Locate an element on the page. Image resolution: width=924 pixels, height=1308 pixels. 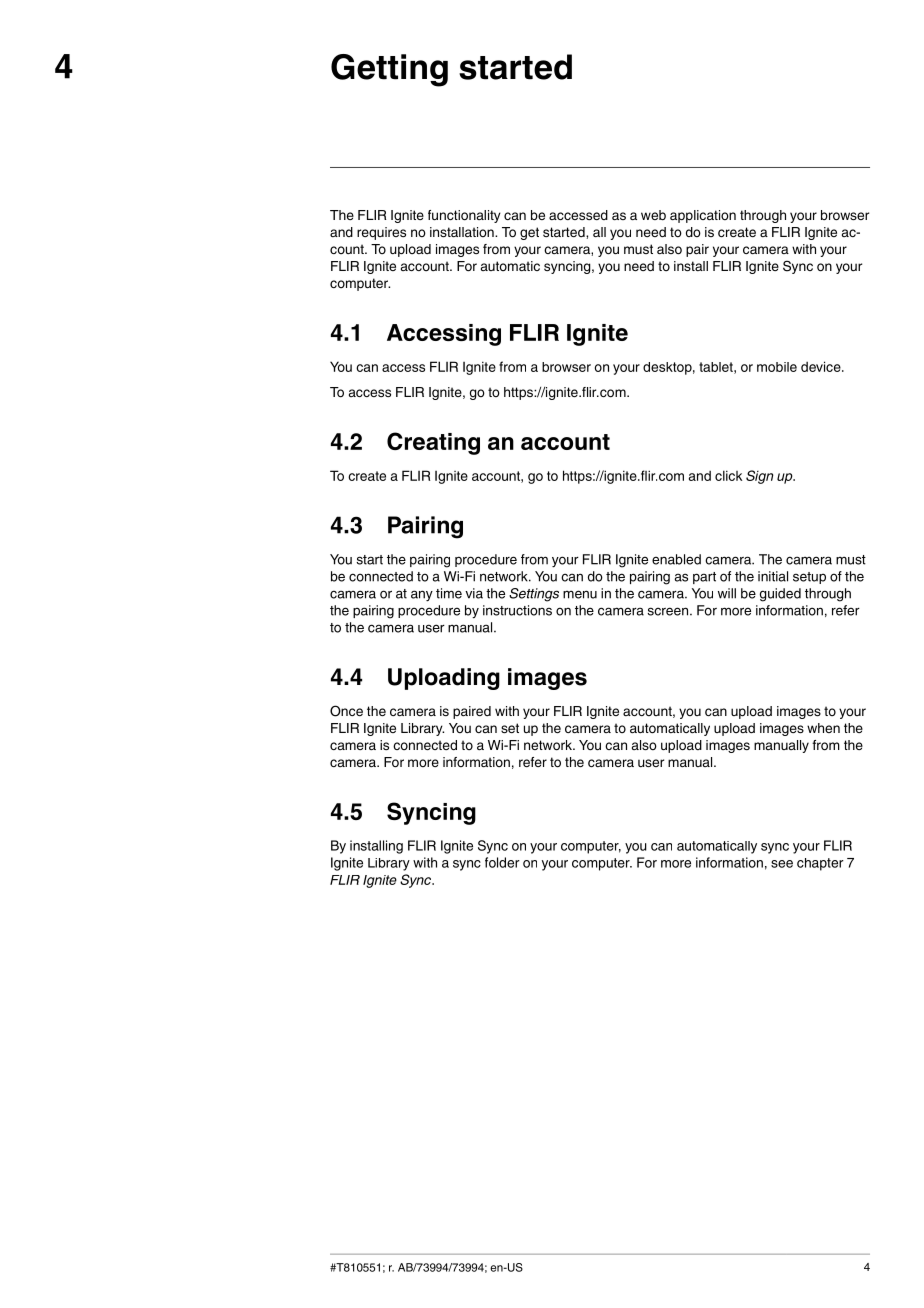
web is located at coordinates (653, 215).
